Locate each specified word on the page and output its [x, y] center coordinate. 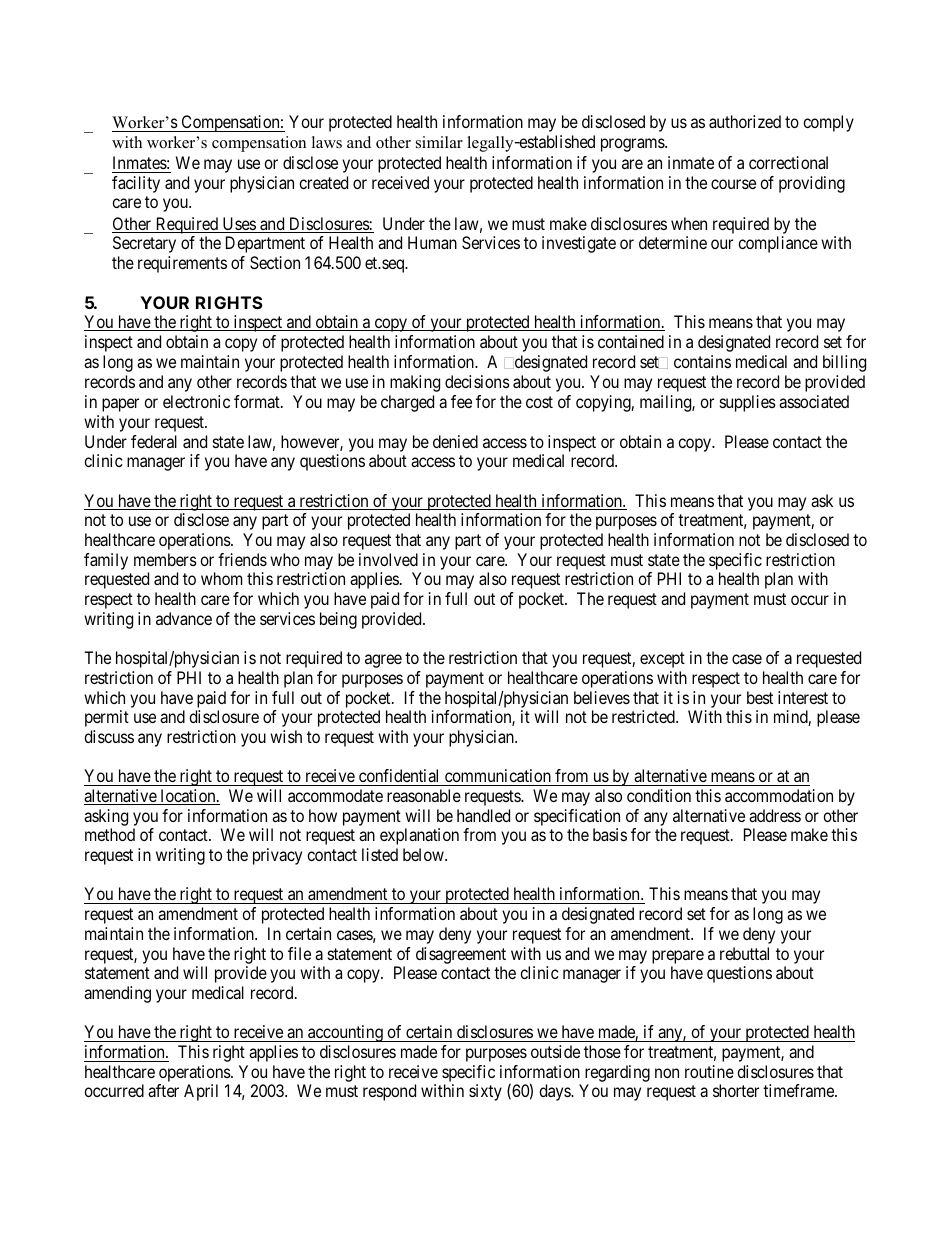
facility [136, 184]
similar [439, 142]
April [201, 1092]
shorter [736, 1090]
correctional [788, 162]
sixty [485, 1092]
